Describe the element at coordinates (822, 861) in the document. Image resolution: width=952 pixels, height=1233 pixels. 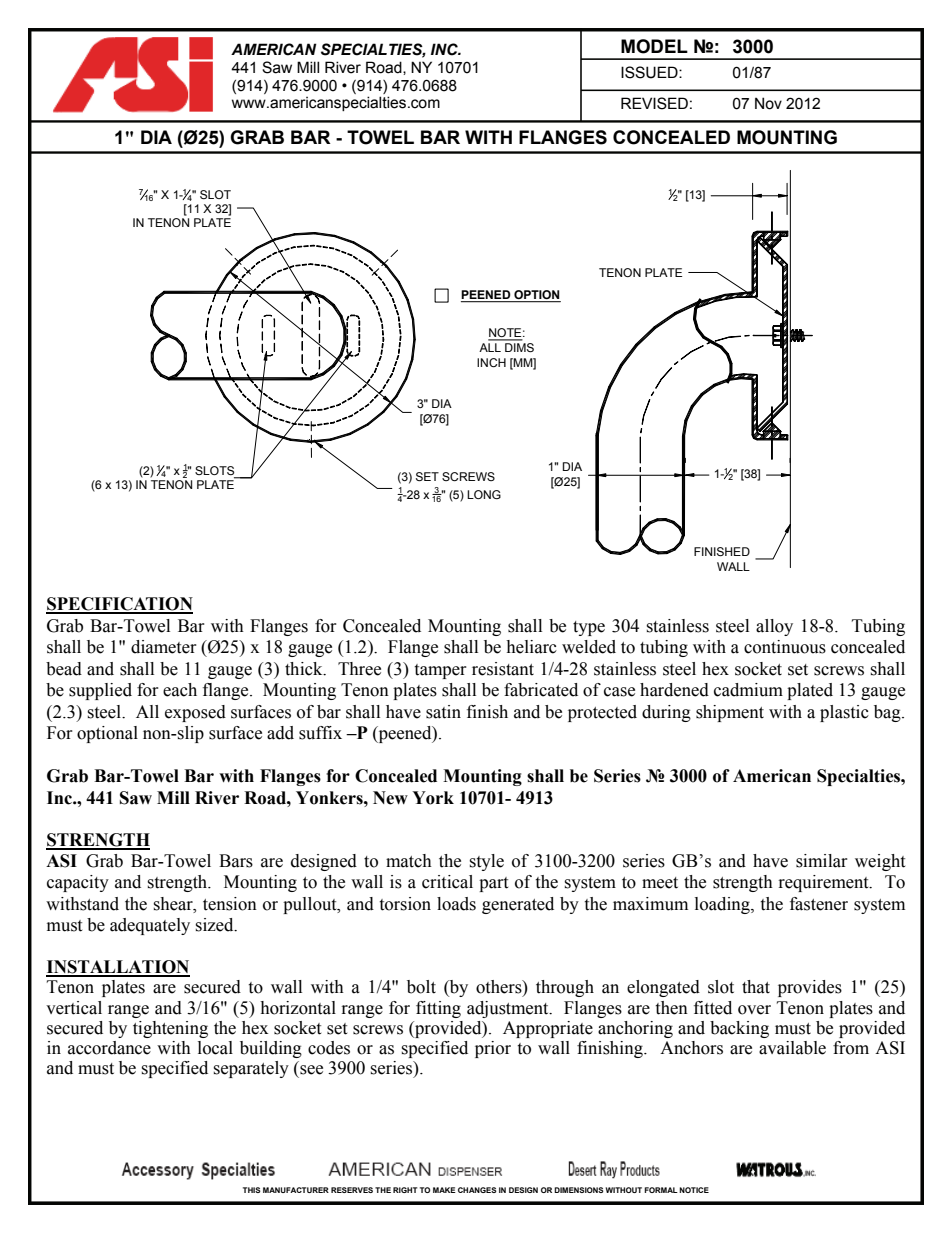
I see `similar` at that location.
